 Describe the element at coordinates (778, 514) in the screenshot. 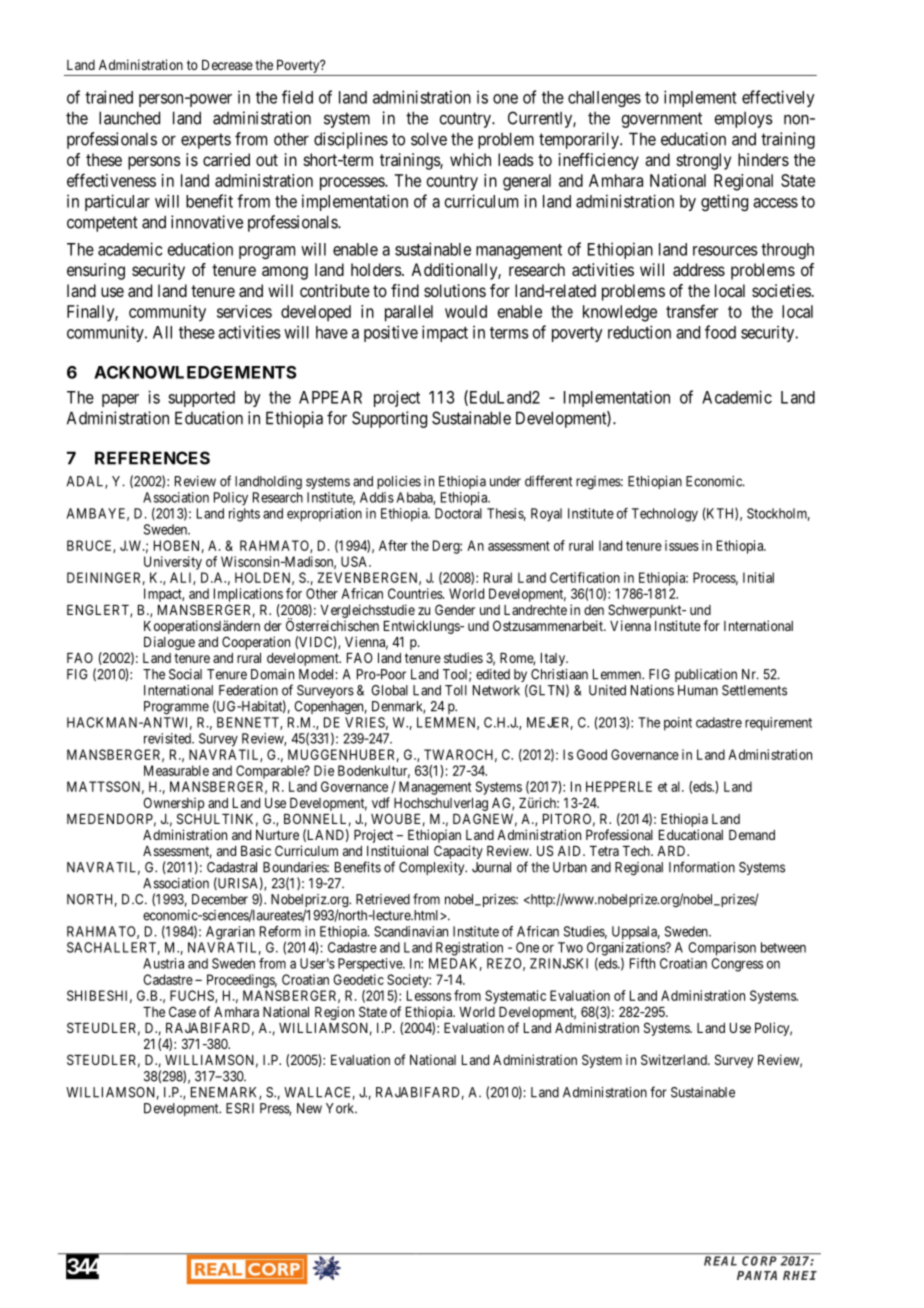

I see `Stockholm` at that location.
